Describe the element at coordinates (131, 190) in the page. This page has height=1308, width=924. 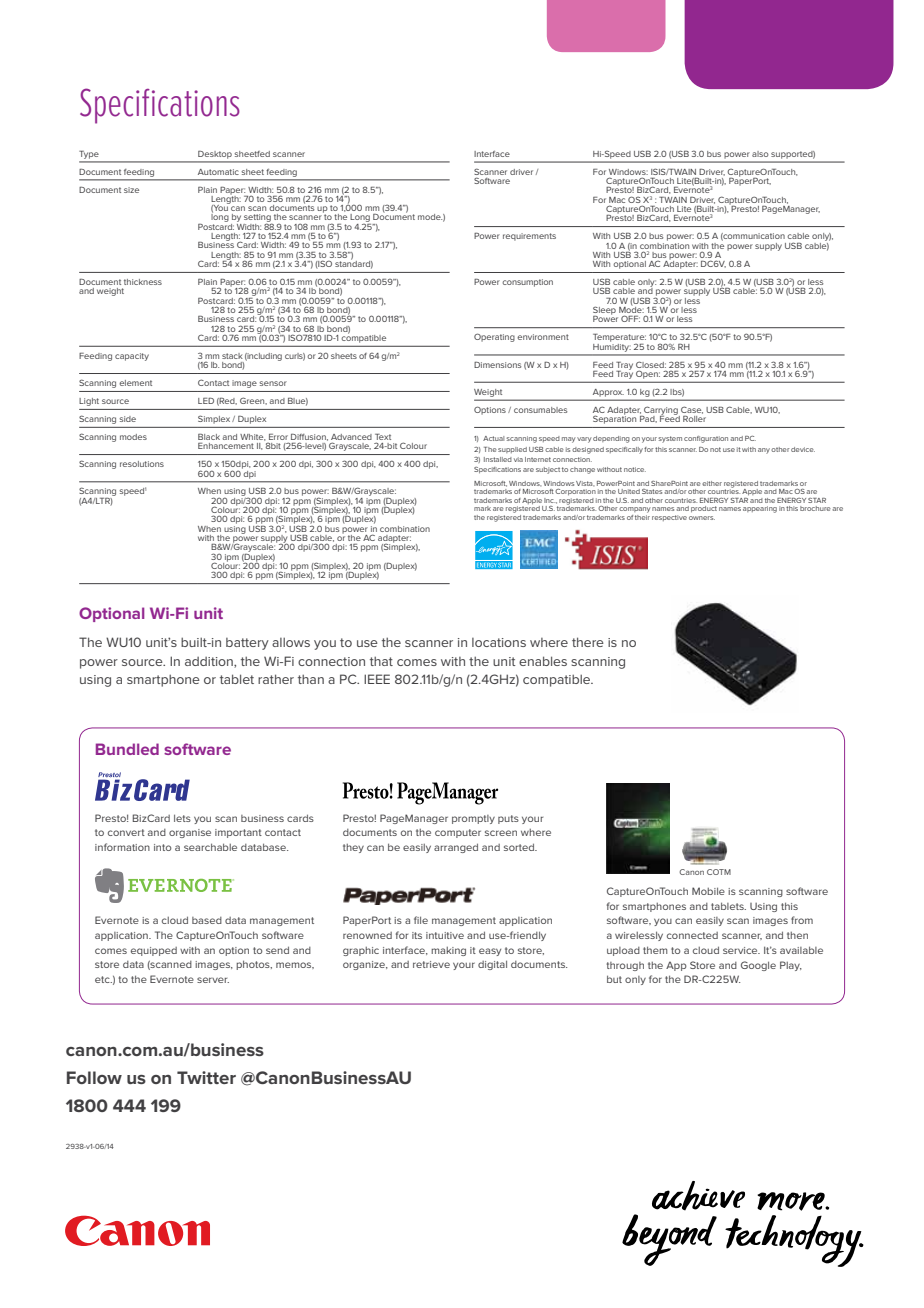
I see `size` at that location.
